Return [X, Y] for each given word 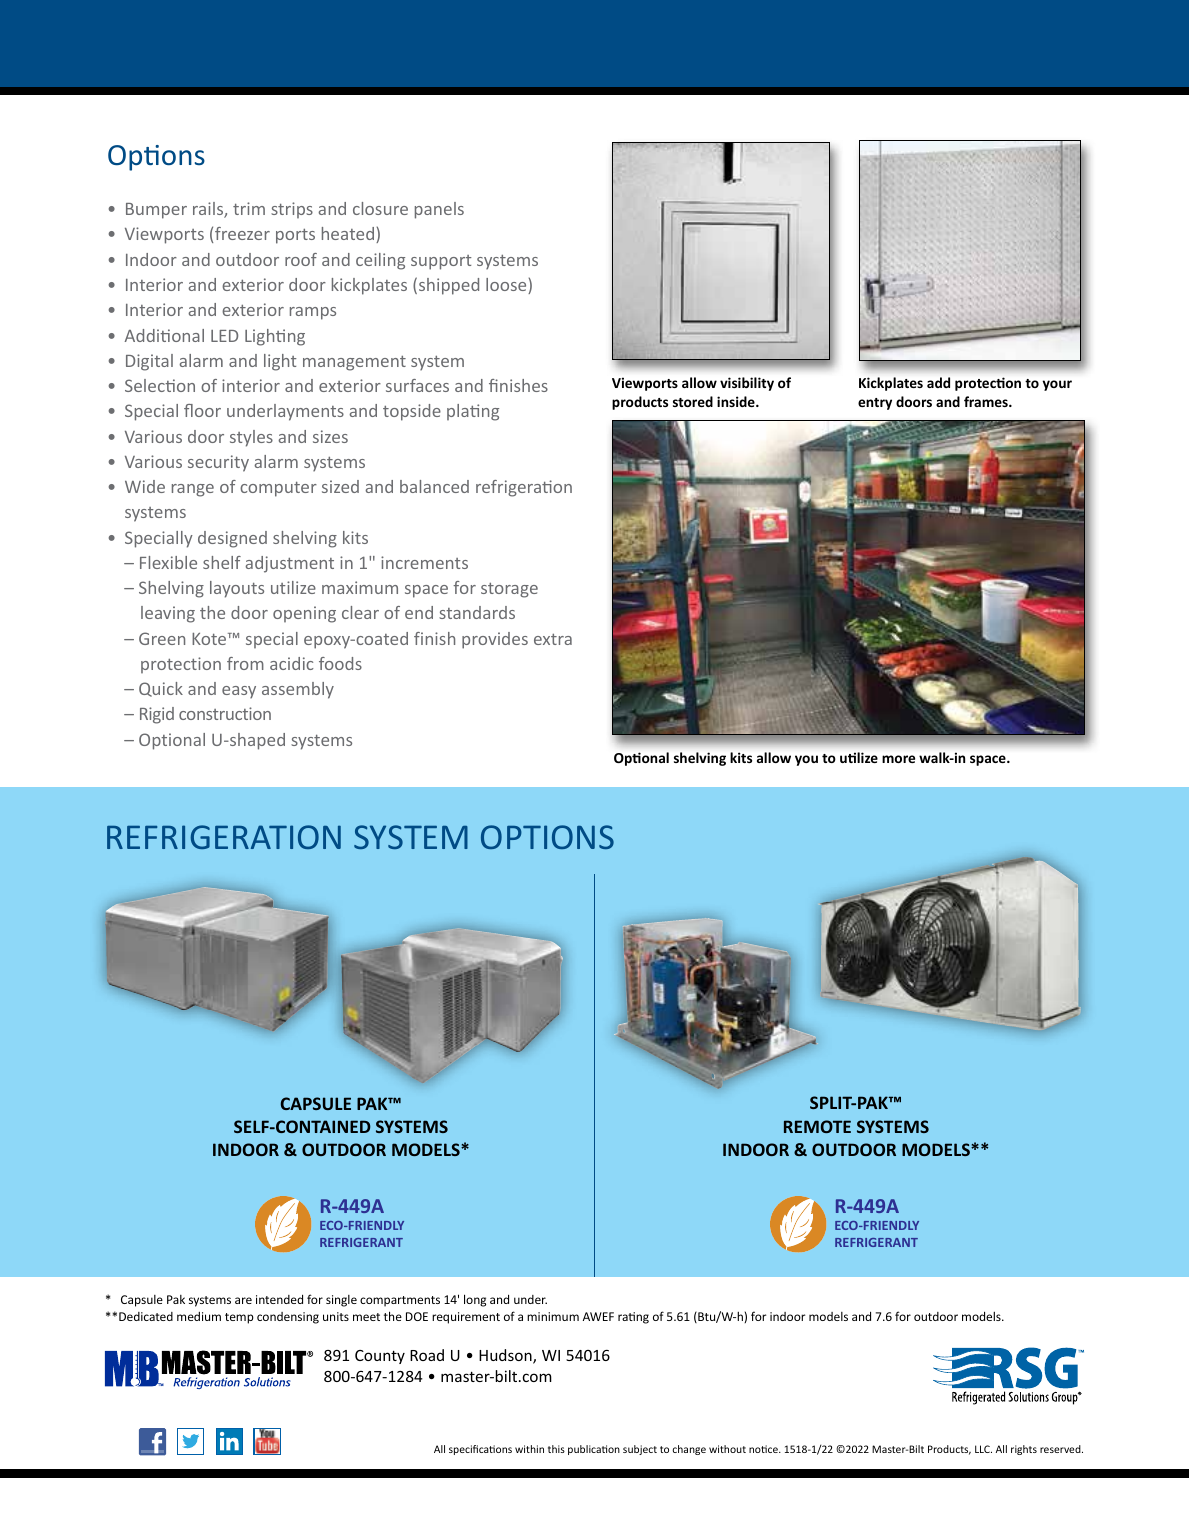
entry [875, 404]
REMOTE [817, 1126]
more [898, 759]
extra [553, 639]
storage [509, 590]
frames [987, 401]
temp [239, 1318]
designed [232, 539]
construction [225, 713]
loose [507, 286]
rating [633, 1318]
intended [279, 1299]
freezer [242, 233]
